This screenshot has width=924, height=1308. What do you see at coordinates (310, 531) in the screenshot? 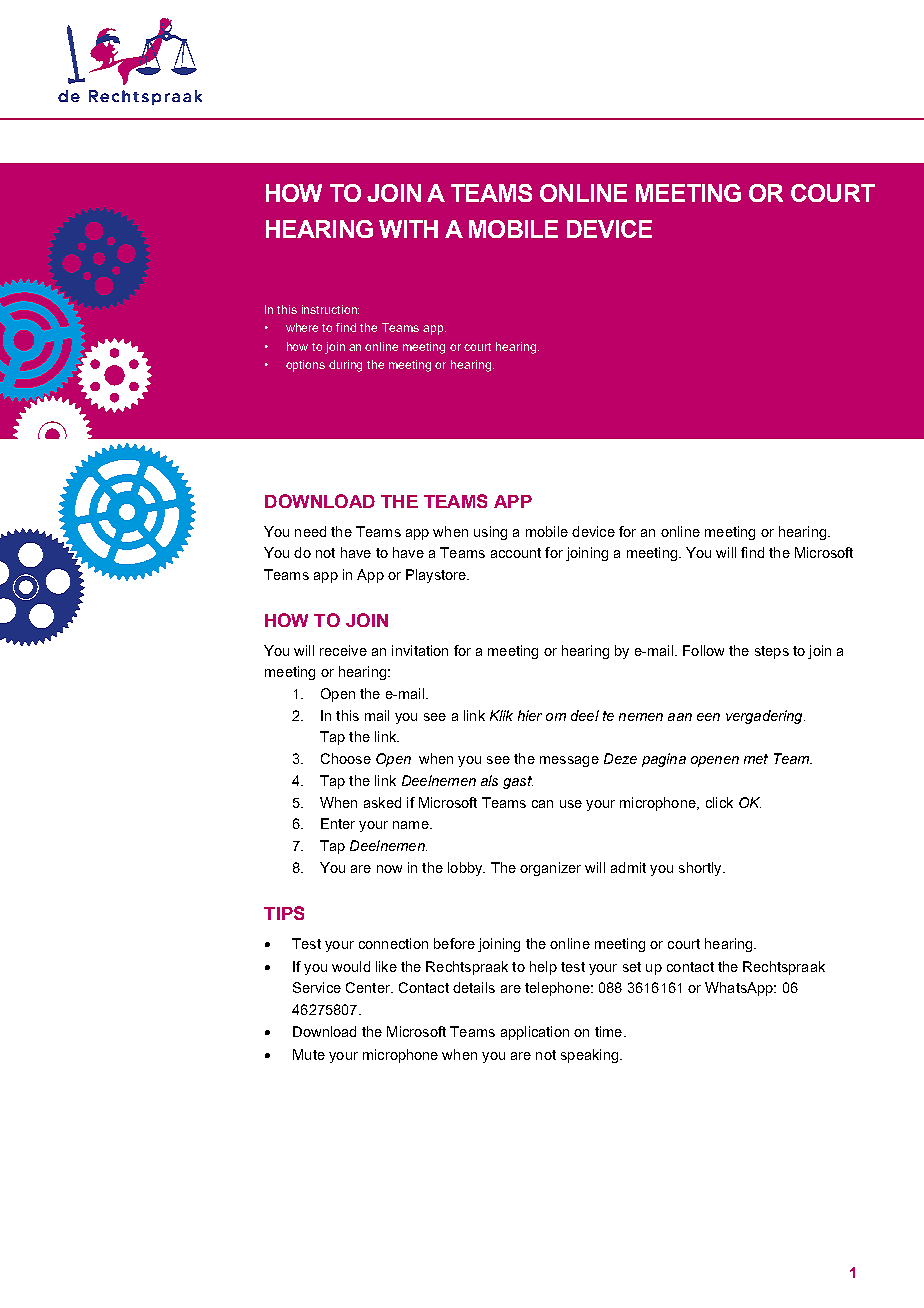
I see `need` at bounding box center [310, 531].
